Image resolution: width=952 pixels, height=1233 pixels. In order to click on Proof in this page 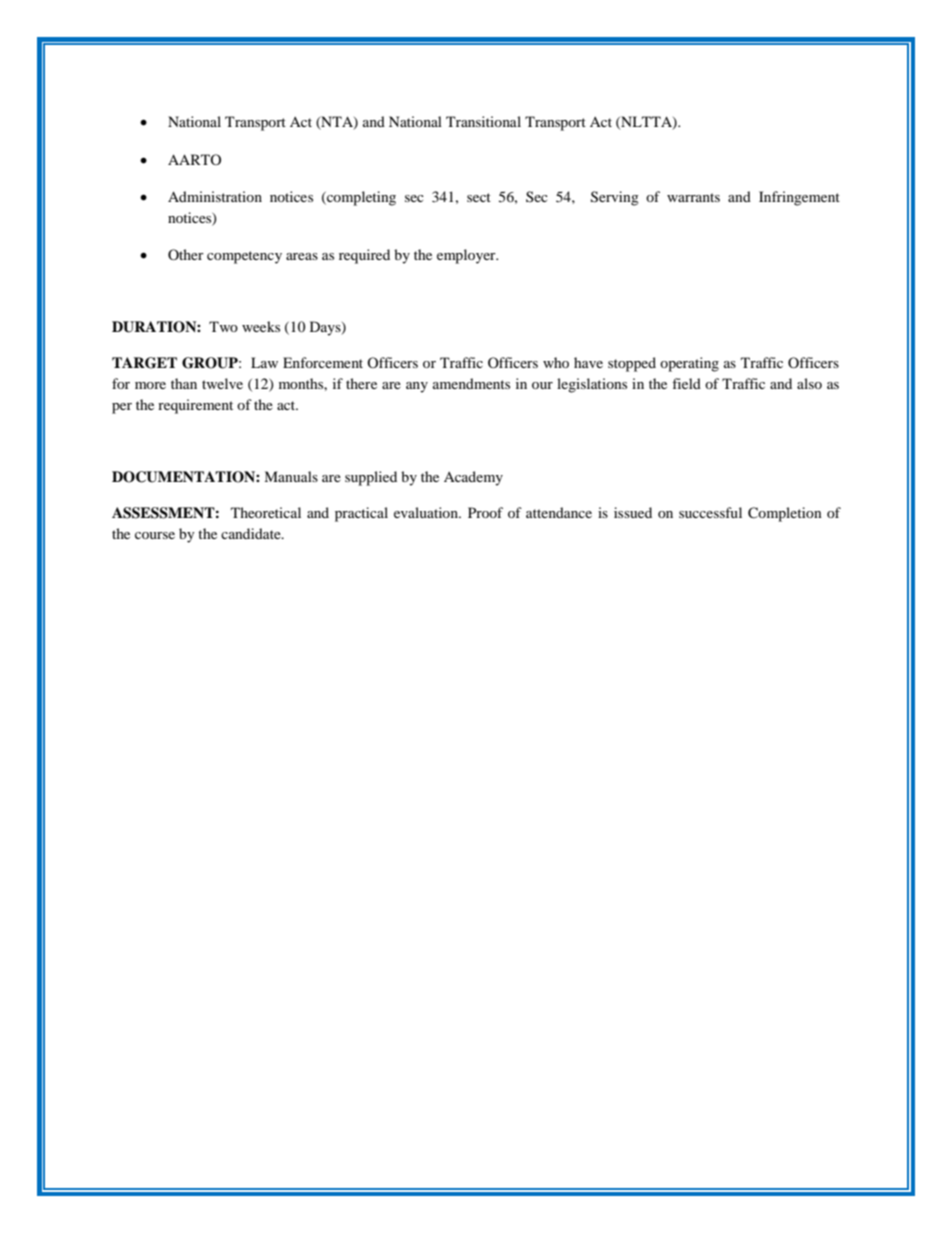, I will do `click(485, 512)`.
